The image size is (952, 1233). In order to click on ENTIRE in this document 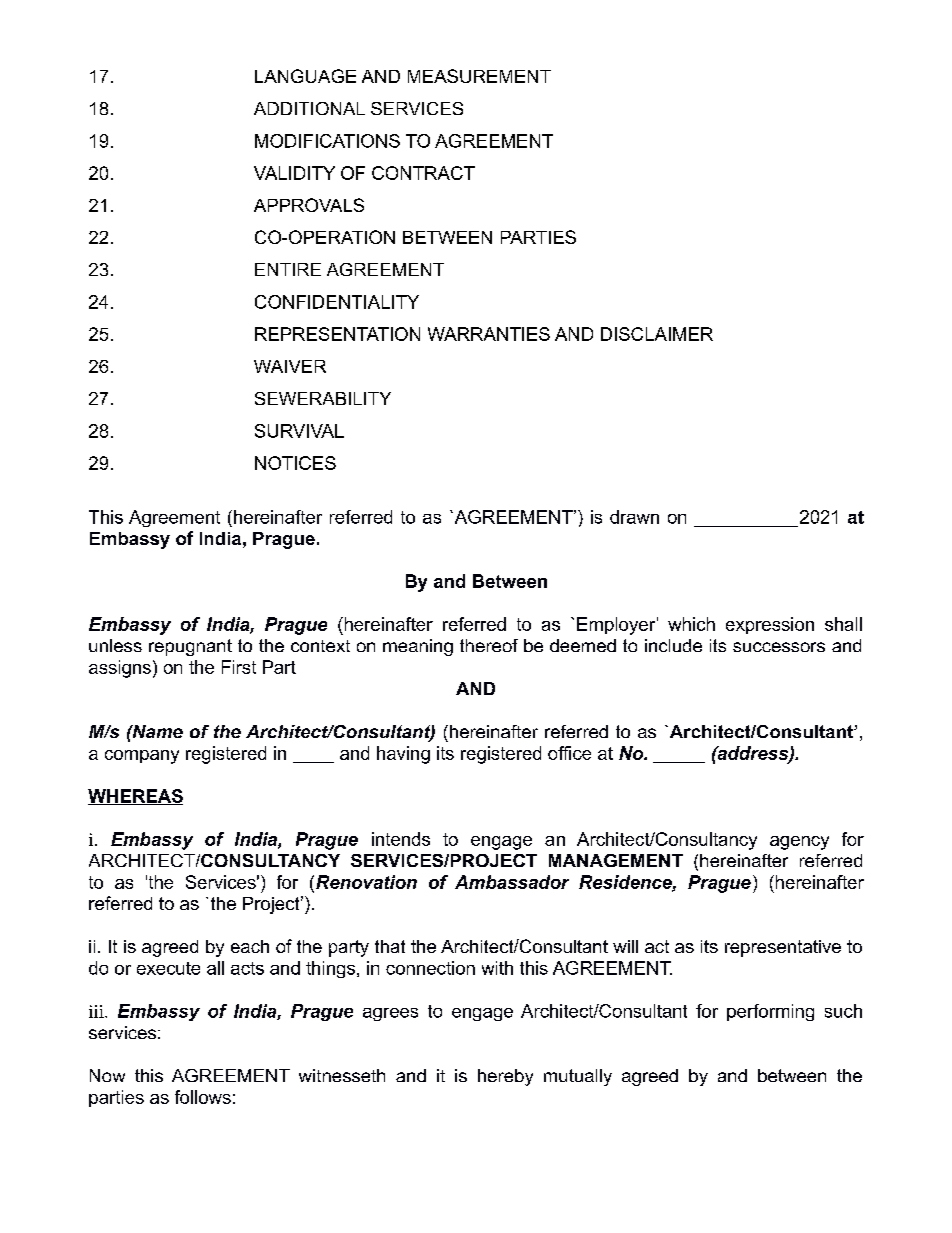, I will do `click(288, 269)`.
